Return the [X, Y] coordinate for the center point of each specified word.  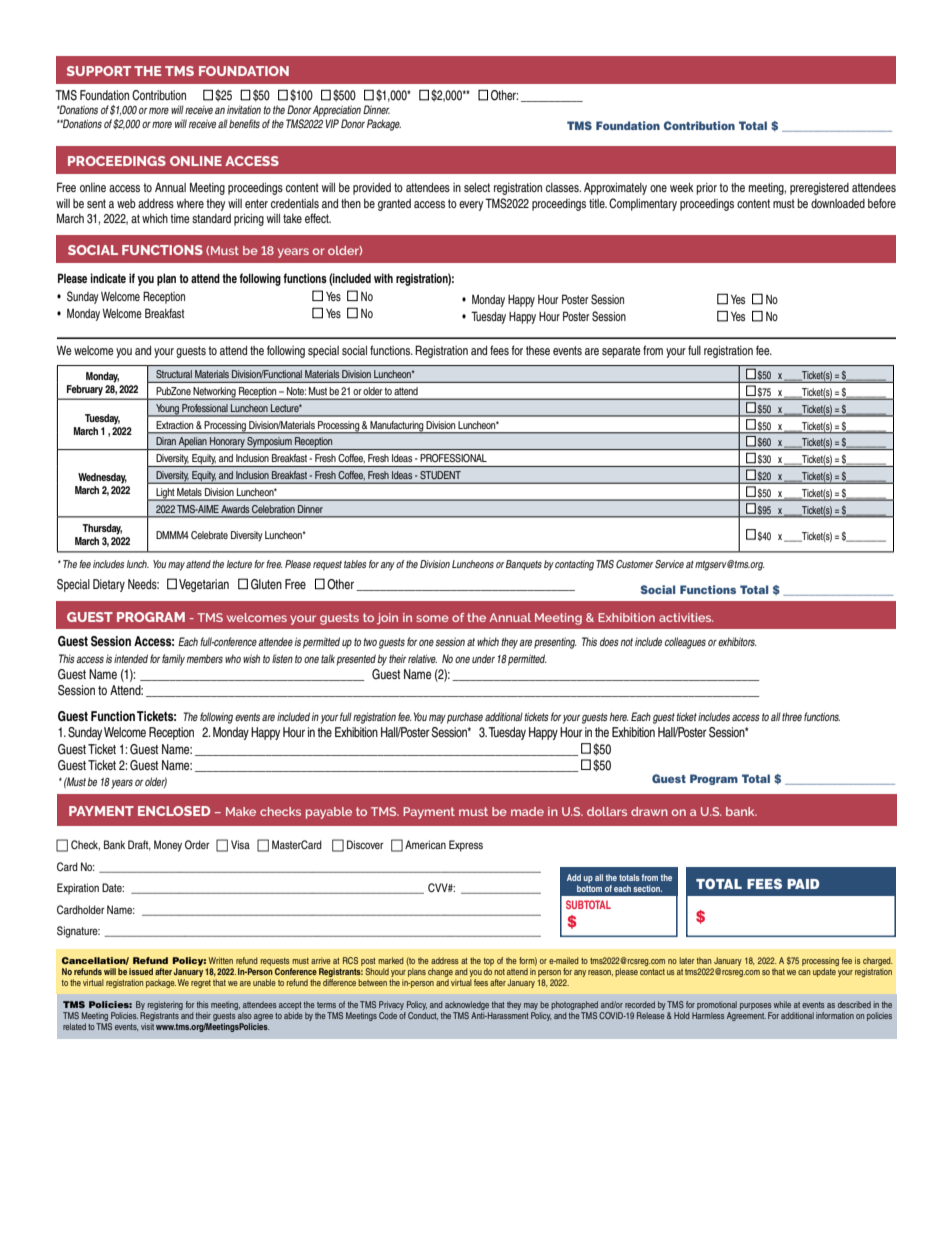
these [538, 350]
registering [165, 1005]
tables [355, 564]
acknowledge [467, 1005]
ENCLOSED [174, 811]
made [527, 811]
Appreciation [337, 111]
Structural [174, 374]
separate [621, 352]
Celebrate [209, 535]
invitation [244, 109]
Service [669, 564]
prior [706, 189]
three [792, 716]
